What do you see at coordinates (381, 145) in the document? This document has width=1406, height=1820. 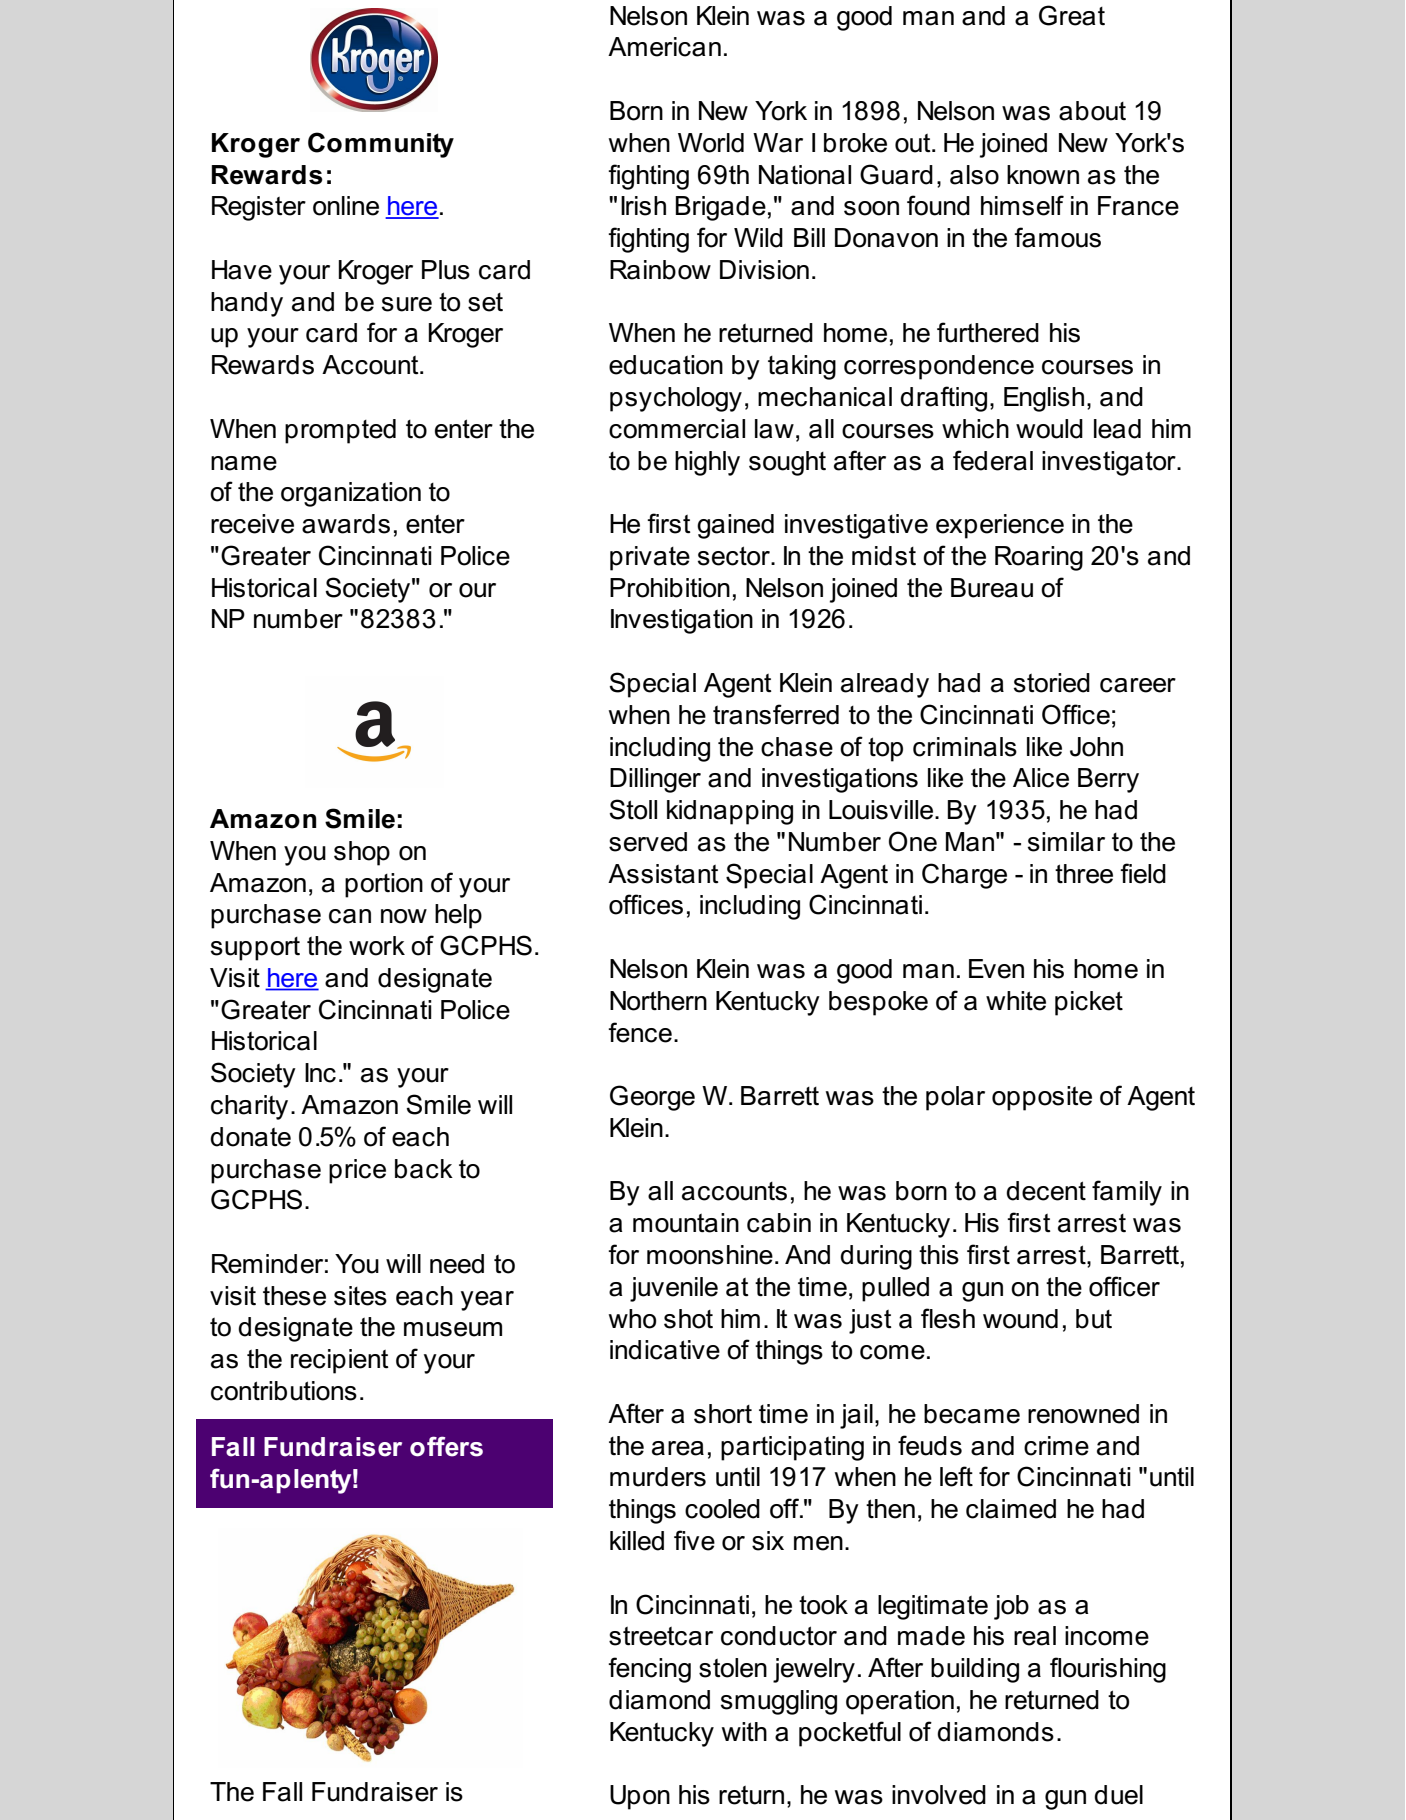 I see `Community` at bounding box center [381, 145].
